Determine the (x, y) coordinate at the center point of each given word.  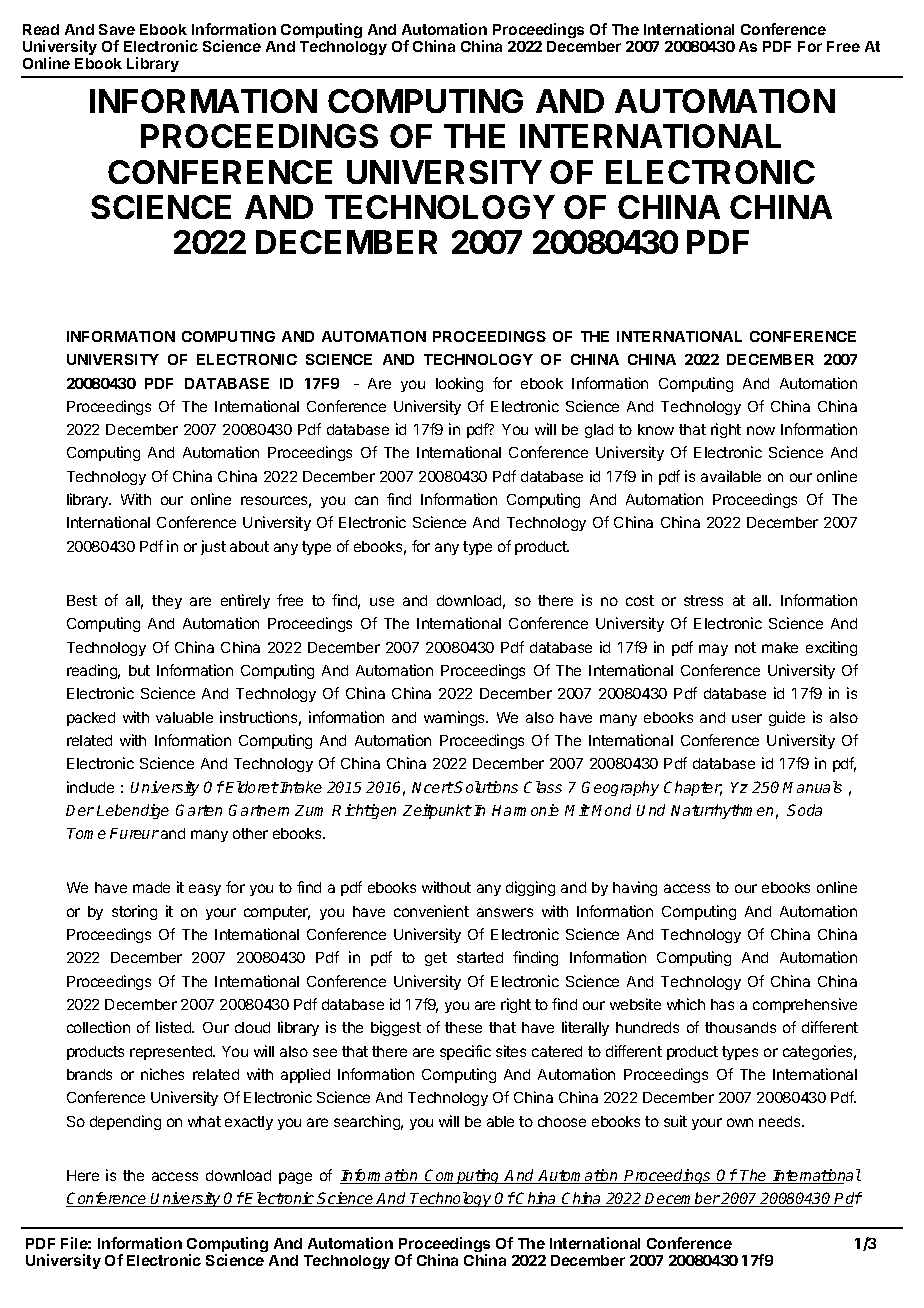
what (204, 1121)
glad (599, 431)
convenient (431, 911)
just (213, 547)
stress (703, 600)
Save (117, 29)
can (366, 500)
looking (459, 384)
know (656, 429)
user (747, 718)
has (722, 1004)
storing (134, 912)
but (139, 670)
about (249, 546)
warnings (456, 718)
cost (640, 600)
